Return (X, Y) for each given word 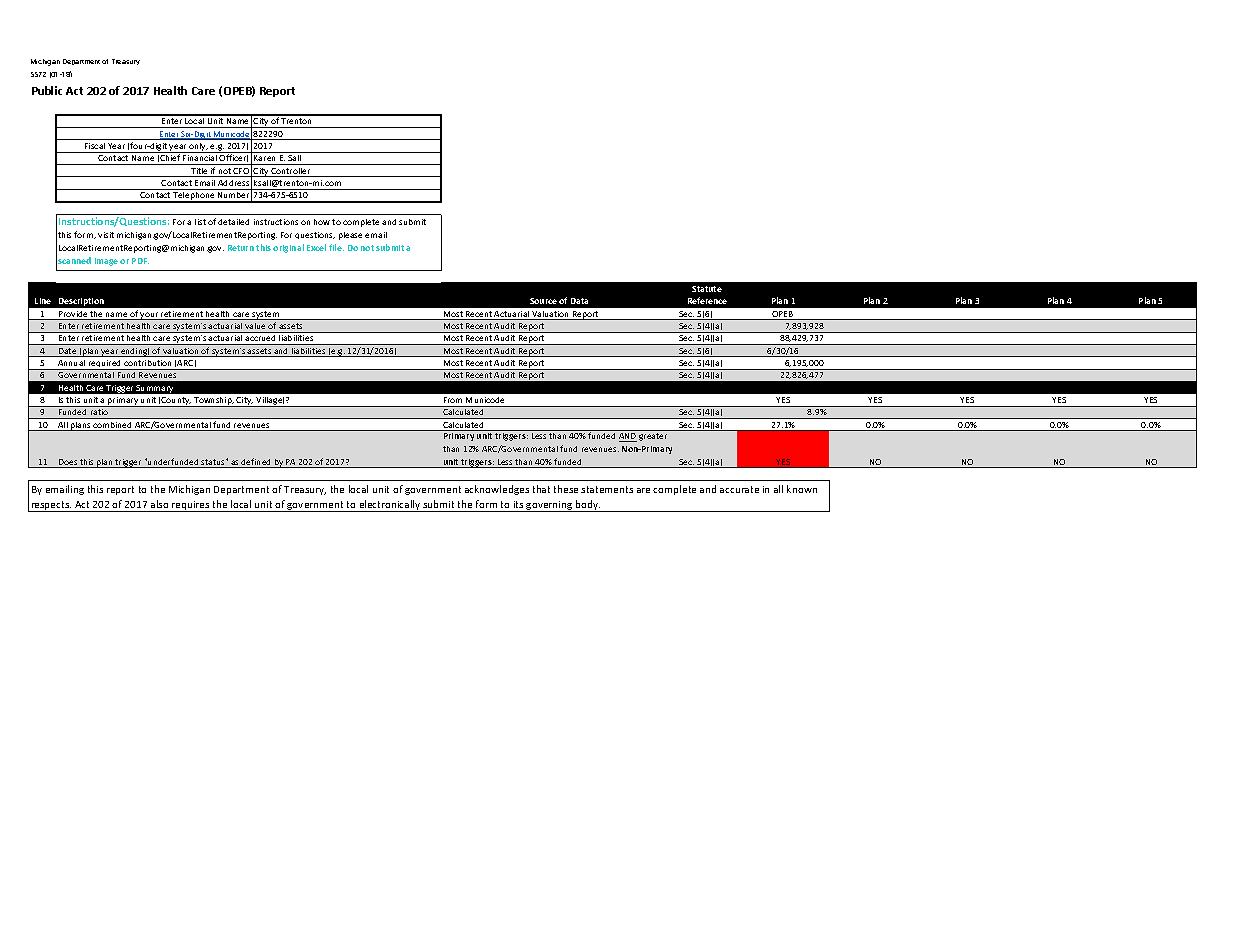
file (336, 247)
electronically (390, 506)
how (322, 222)
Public (47, 90)
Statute (707, 289)
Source (543, 301)
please (350, 236)
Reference (707, 300)
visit (106, 235)
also (159, 504)
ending (135, 352)
